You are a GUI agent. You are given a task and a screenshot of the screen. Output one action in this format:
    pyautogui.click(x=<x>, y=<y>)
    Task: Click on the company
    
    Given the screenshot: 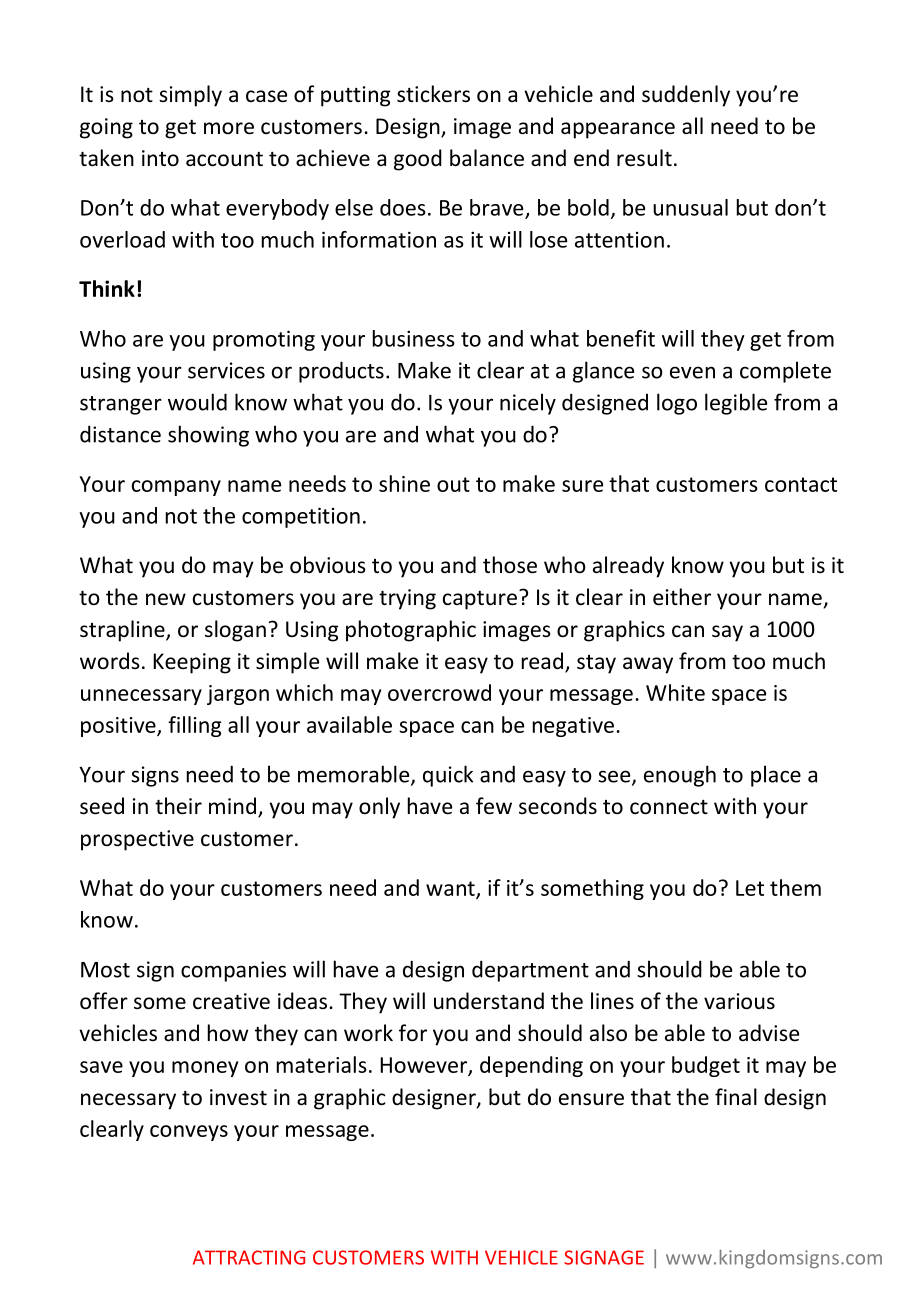 What is the action you would take?
    pyautogui.click(x=176, y=488)
